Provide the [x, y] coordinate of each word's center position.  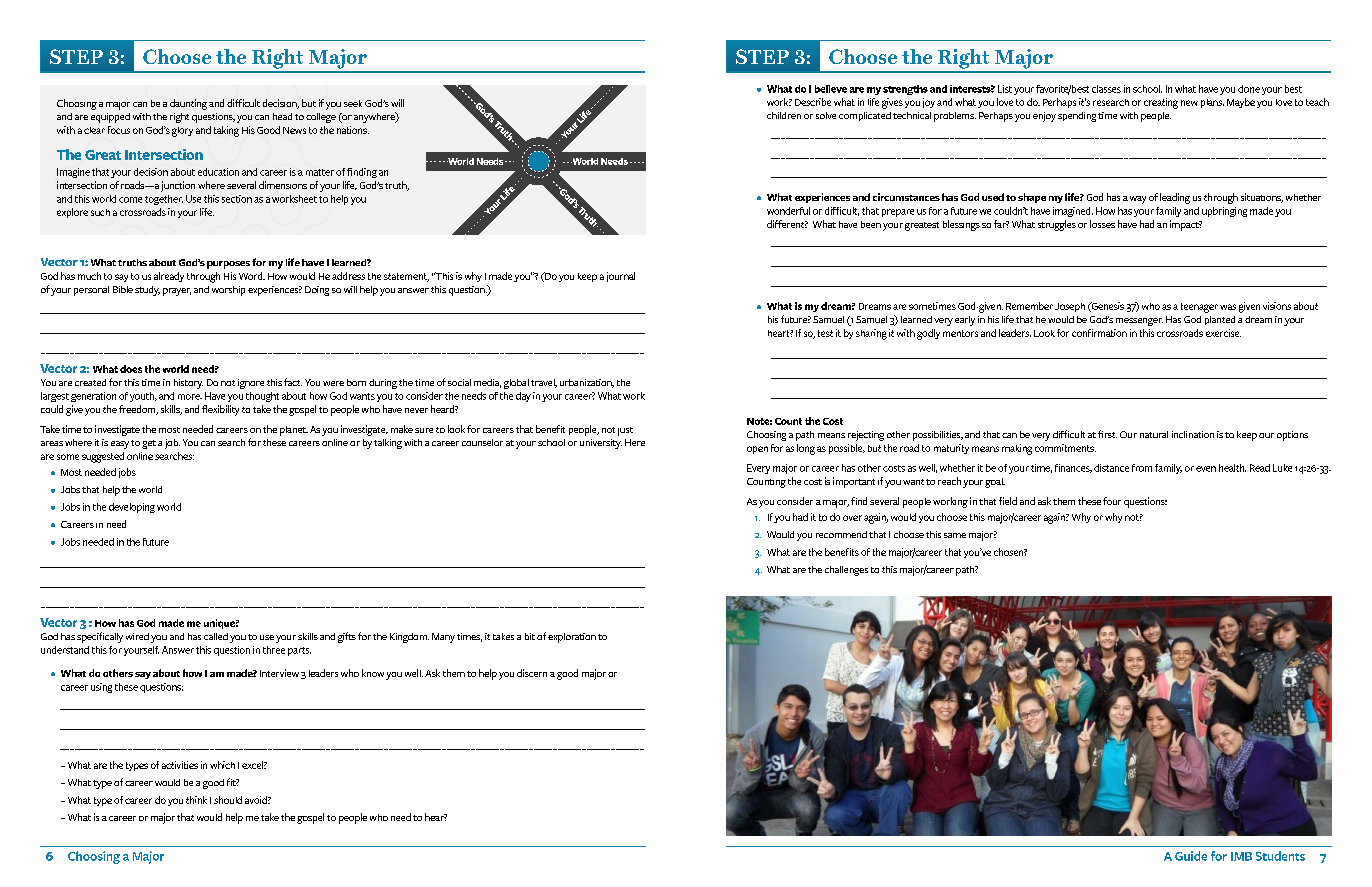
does [131, 369]
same [955, 535]
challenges [846, 571]
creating [1161, 103]
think [196, 800]
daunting [188, 104]
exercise [1223, 333]
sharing [871, 334]
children [784, 115]
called [216, 636]
